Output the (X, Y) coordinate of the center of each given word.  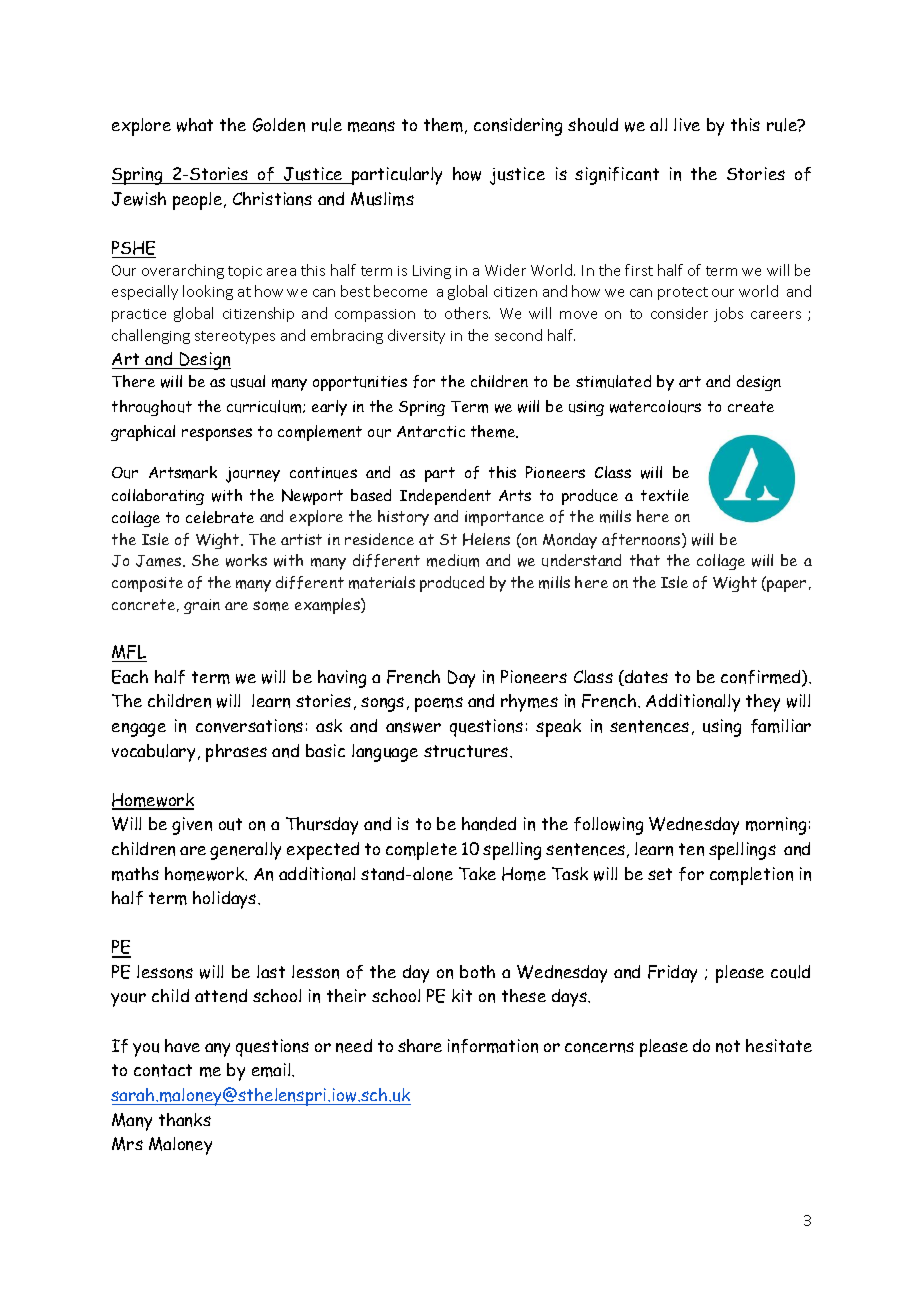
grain (202, 606)
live (687, 124)
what (195, 125)
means (371, 126)
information (493, 1046)
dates (645, 678)
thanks (185, 1120)
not (728, 1046)
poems (439, 704)
